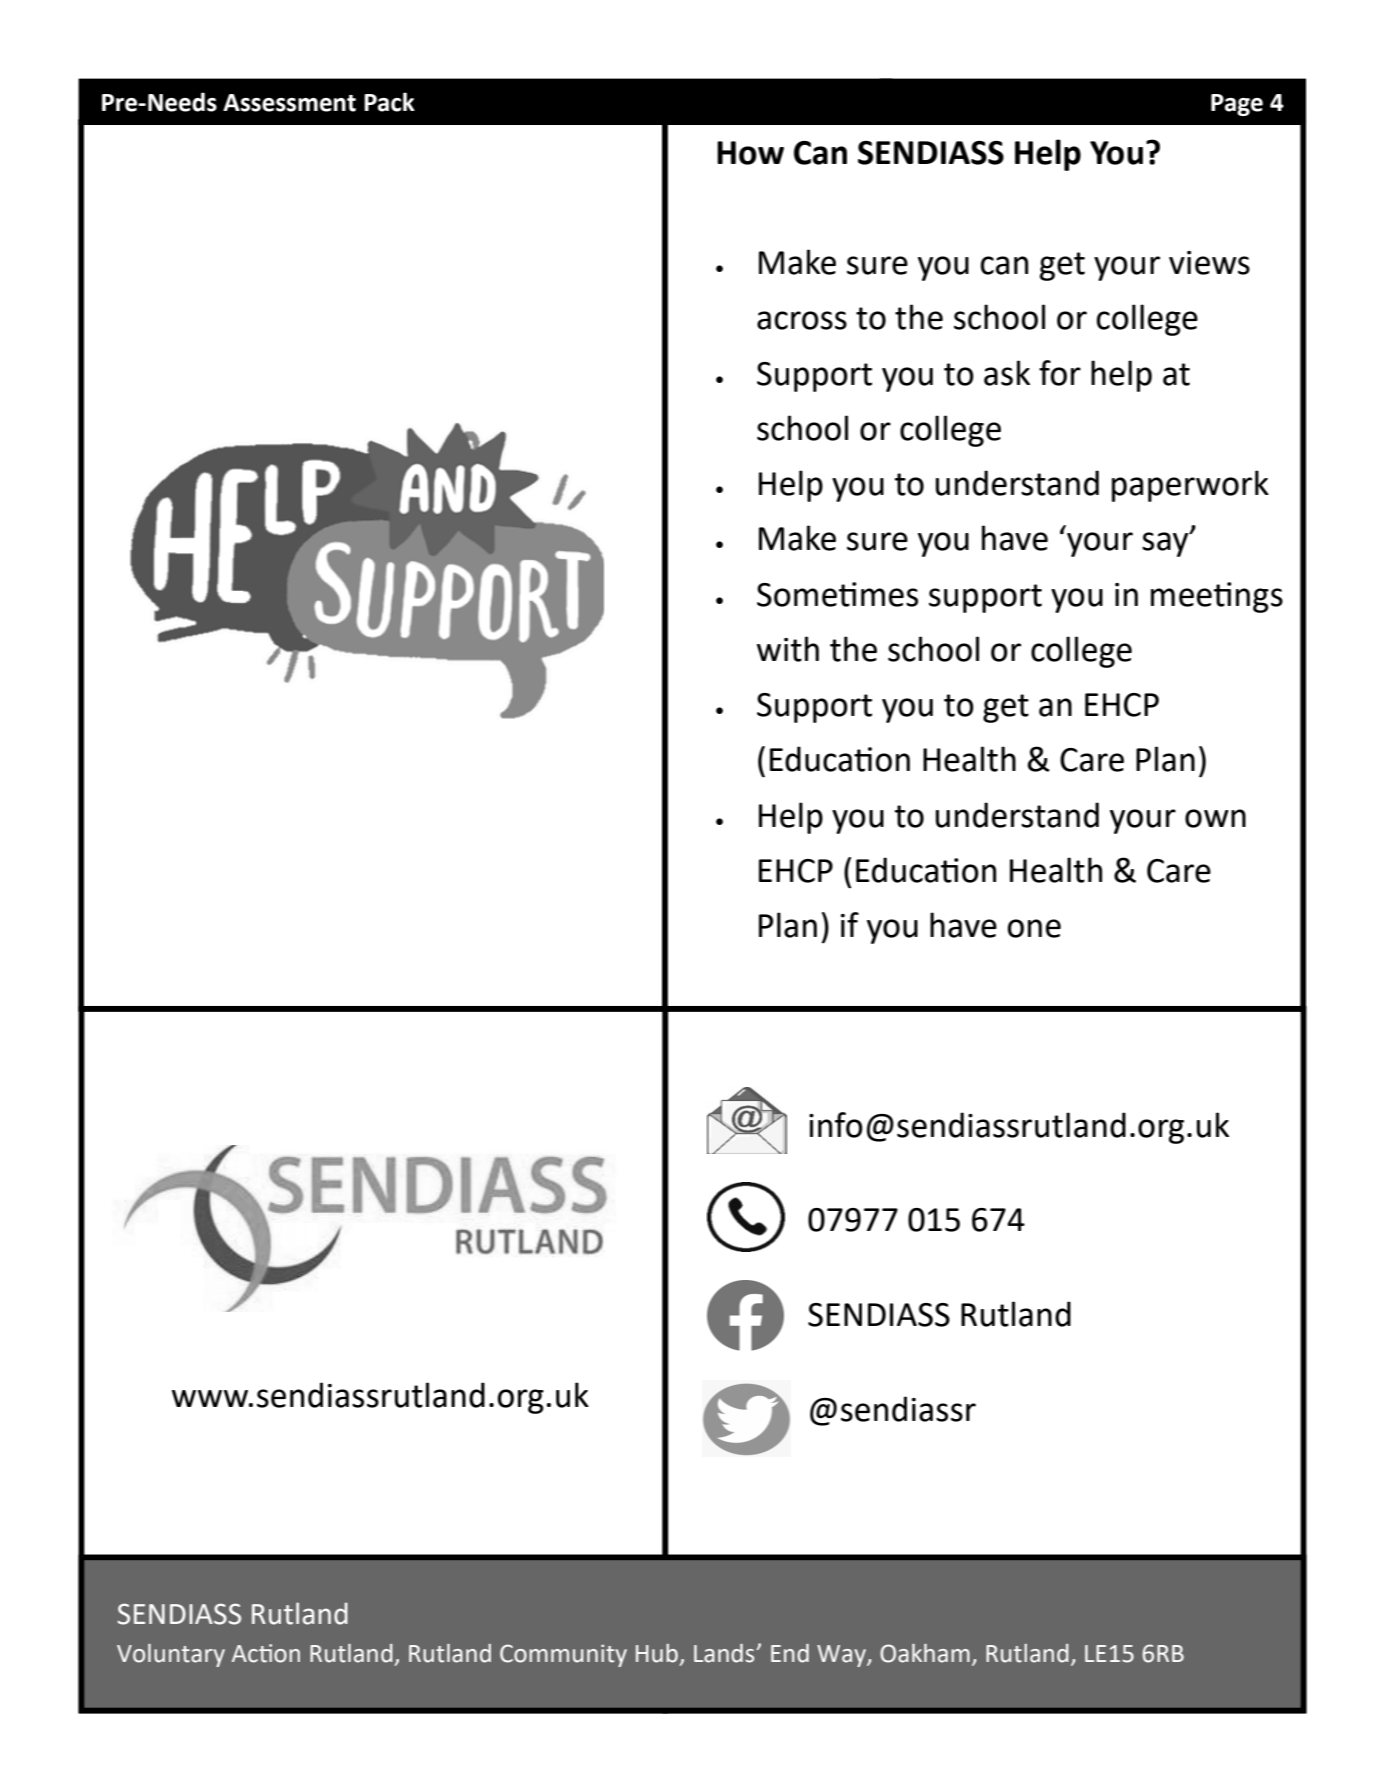  I want to click on Action, so click(266, 1653).
